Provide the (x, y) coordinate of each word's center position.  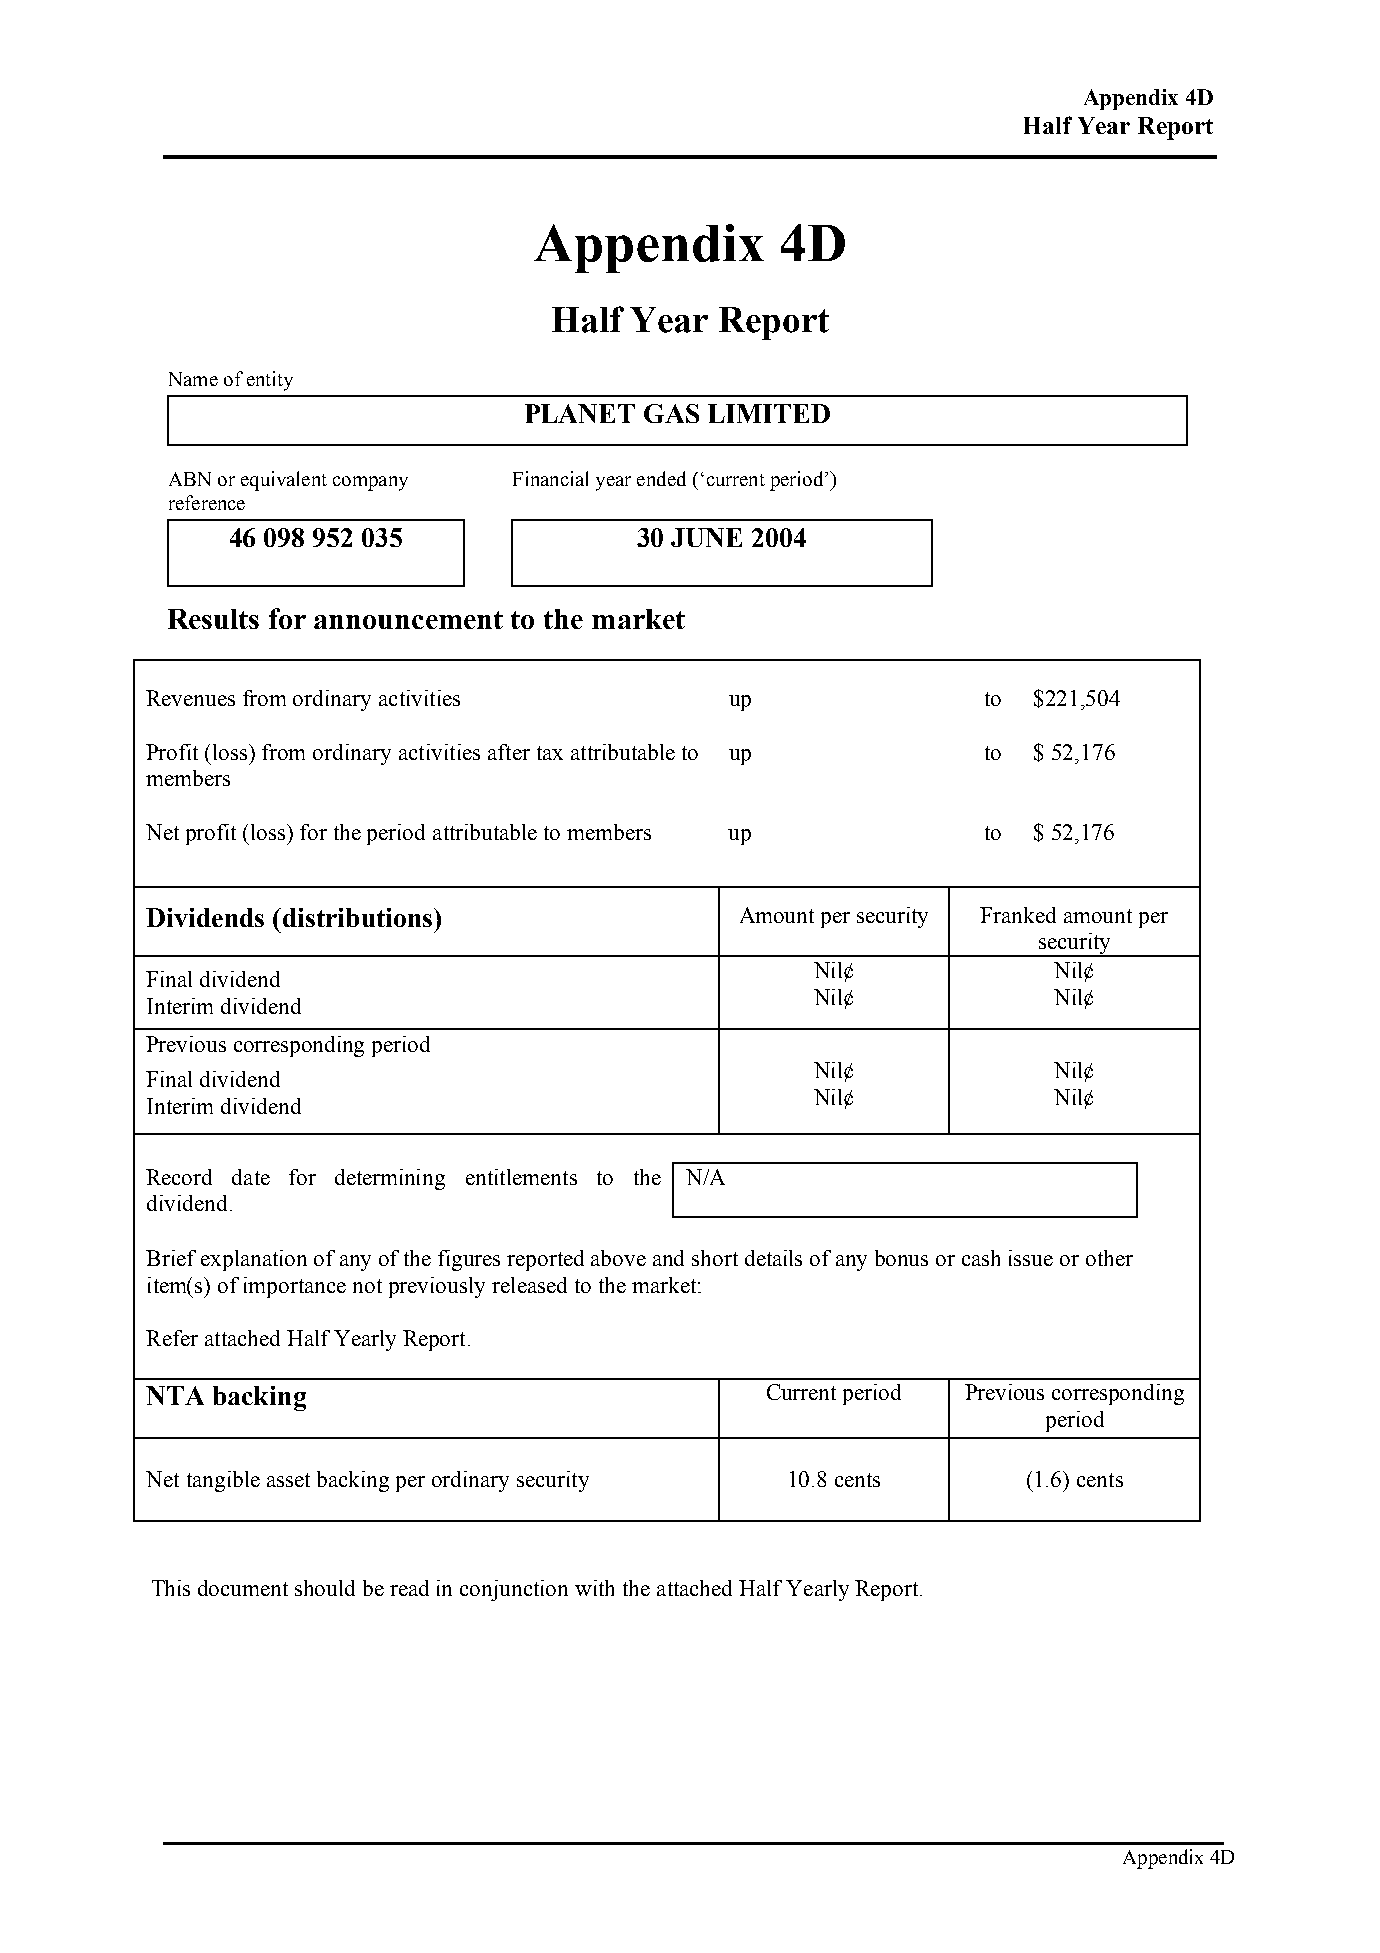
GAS (671, 413)
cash (981, 1258)
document (243, 1588)
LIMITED (769, 413)
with (594, 1588)
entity (270, 381)
